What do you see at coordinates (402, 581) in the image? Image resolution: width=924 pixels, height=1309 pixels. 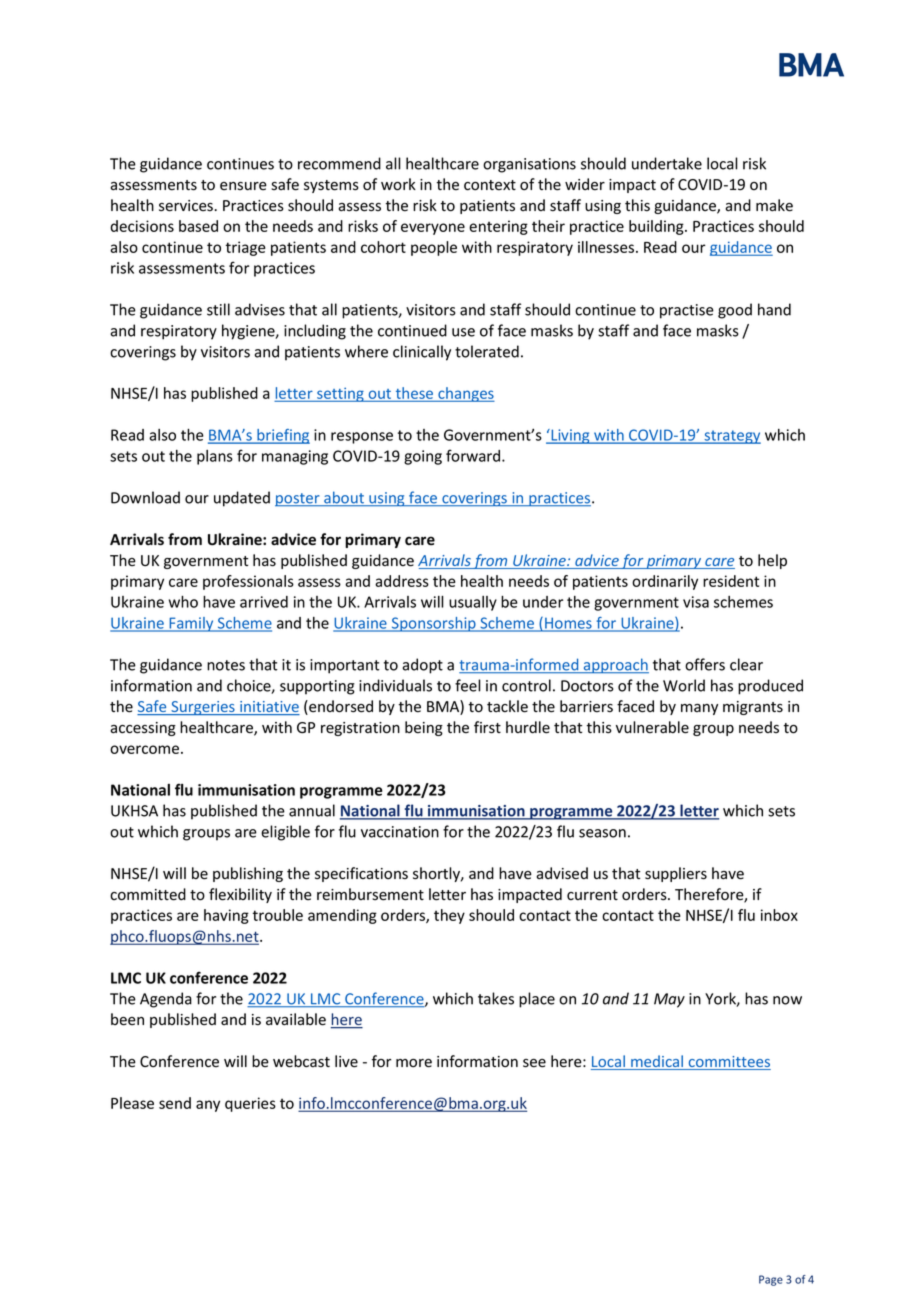 I see `address` at bounding box center [402, 581].
